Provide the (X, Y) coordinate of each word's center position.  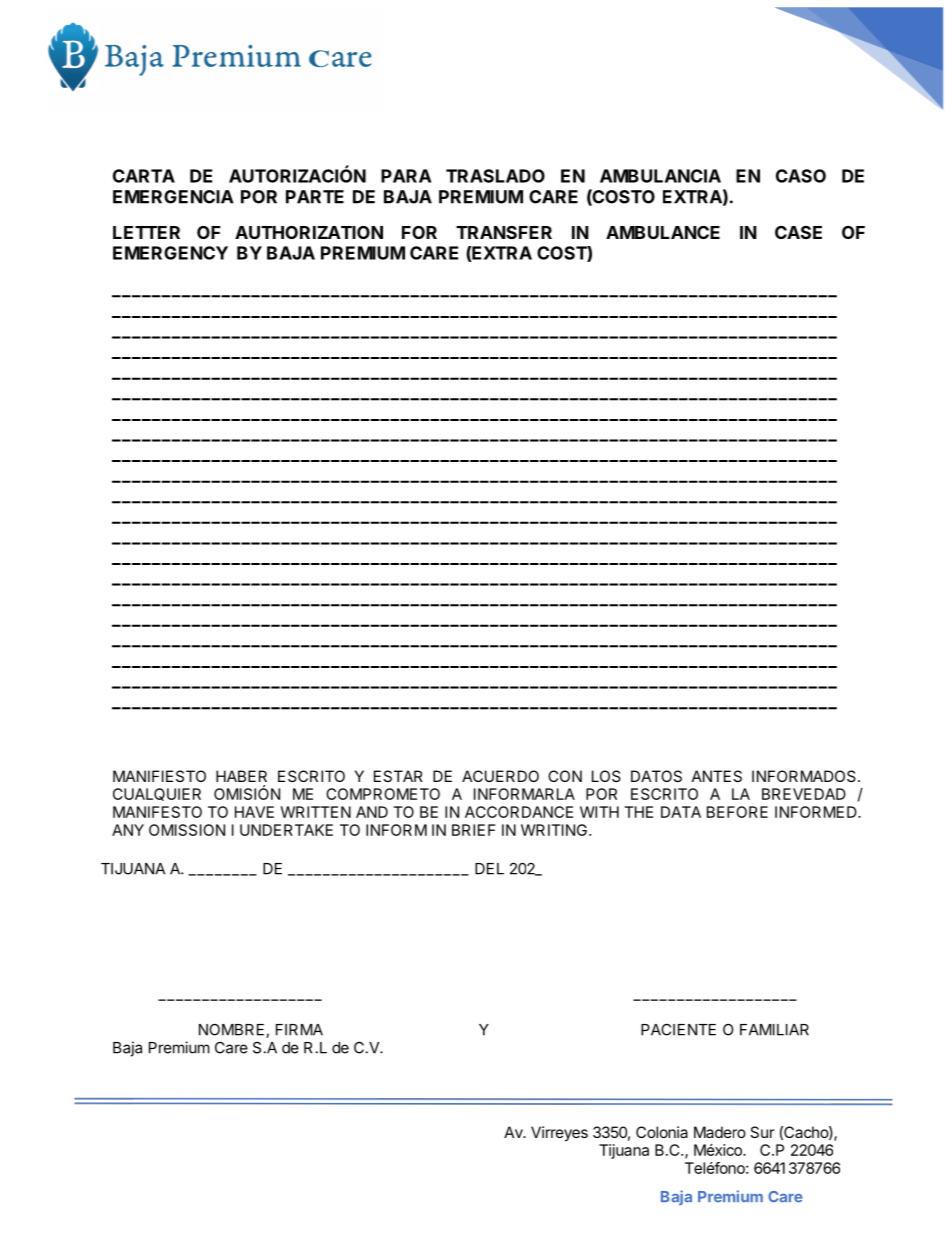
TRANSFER (504, 232)
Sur (762, 1132)
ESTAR (398, 776)
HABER (241, 776)
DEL (489, 869)
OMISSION (187, 830)
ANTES (717, 776)
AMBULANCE (663, 232)
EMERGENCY (170, 253)
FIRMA (299, 1030)
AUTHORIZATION (309, 232)
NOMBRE (233, 1031)
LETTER (146, 232)
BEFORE (737, 812)
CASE (798, 232)
